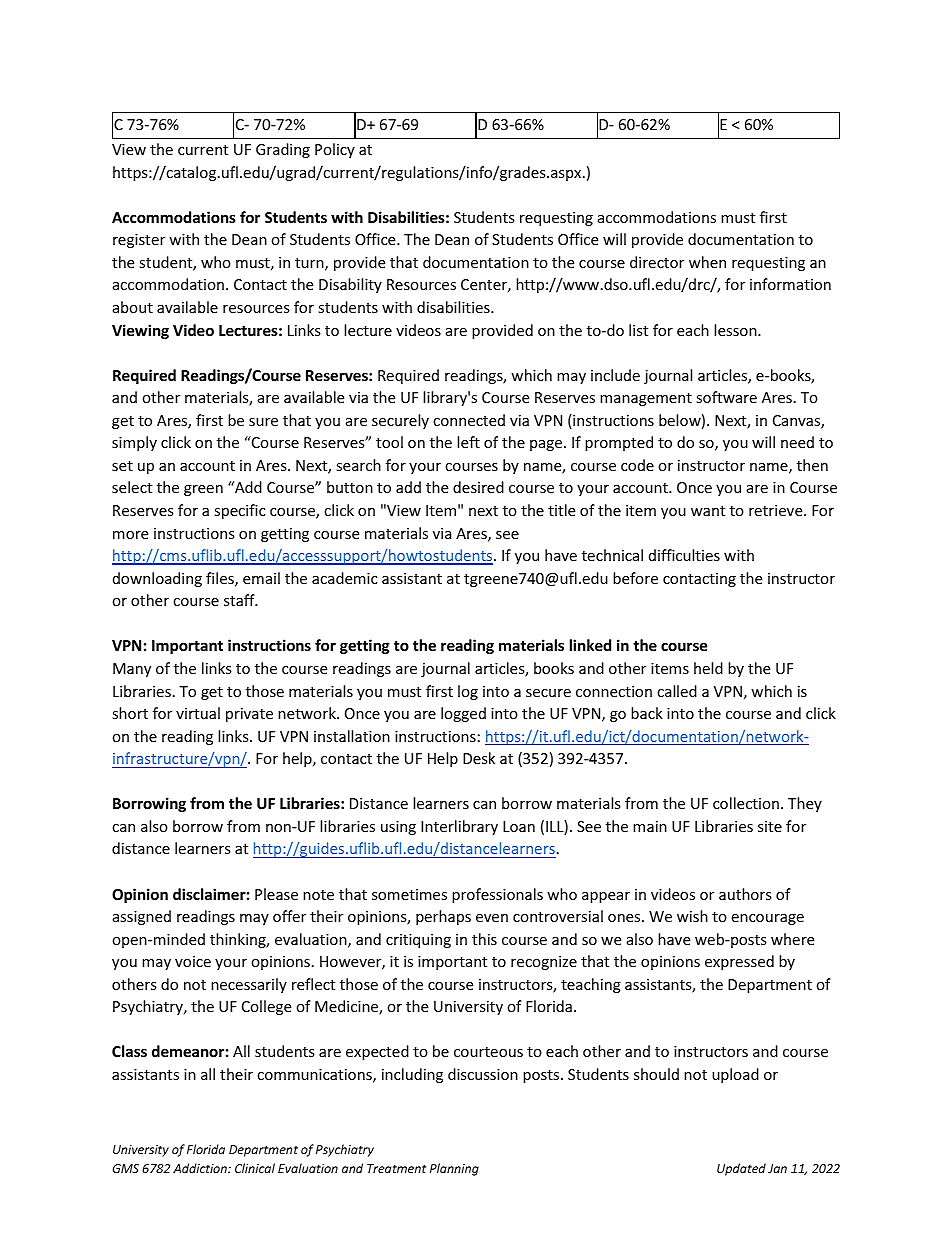  Describe the element at coordinates (276, 894) in the screenshot. I see `Please` at that location.
